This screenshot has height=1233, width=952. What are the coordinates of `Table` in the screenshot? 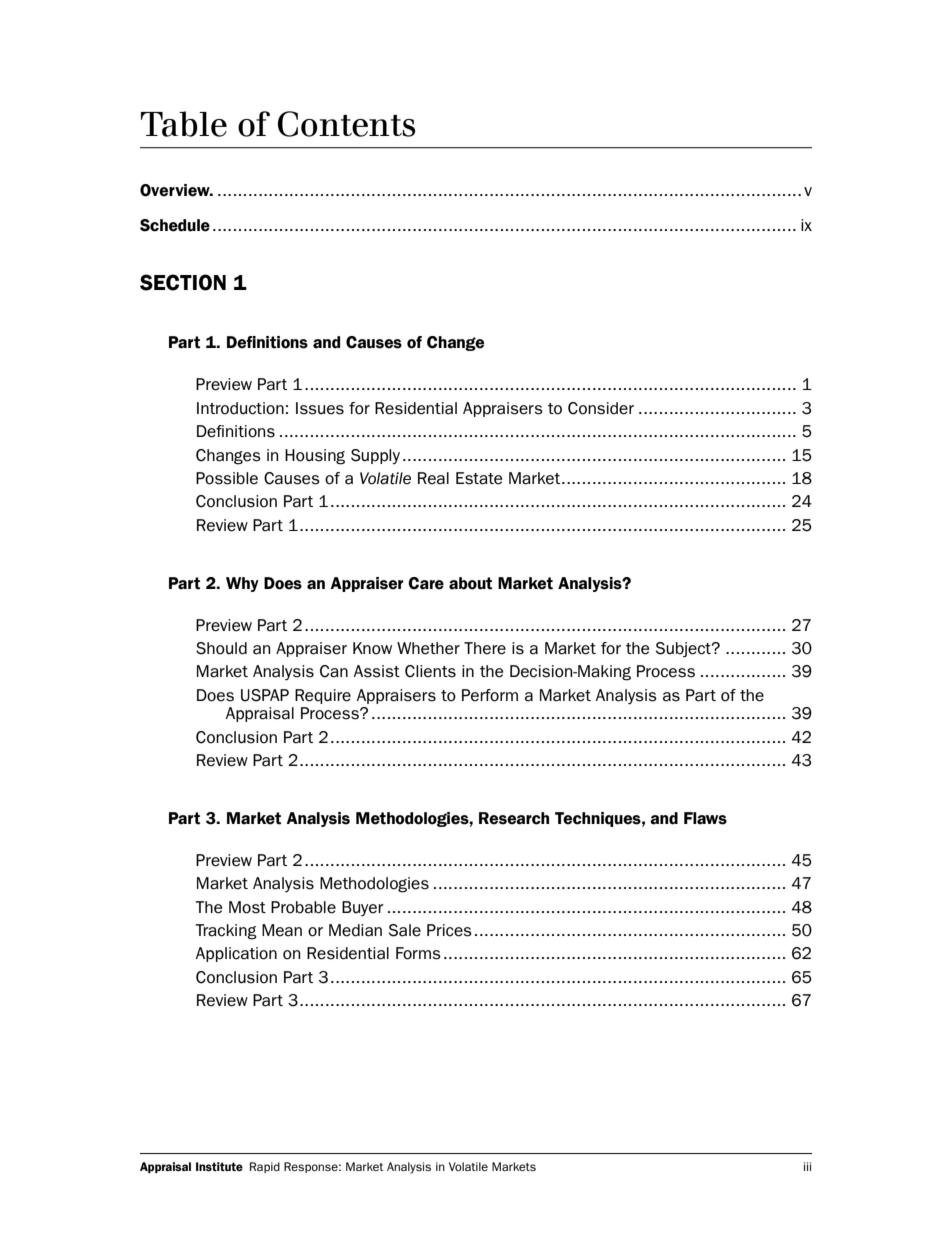 It's located at (184, 124).
